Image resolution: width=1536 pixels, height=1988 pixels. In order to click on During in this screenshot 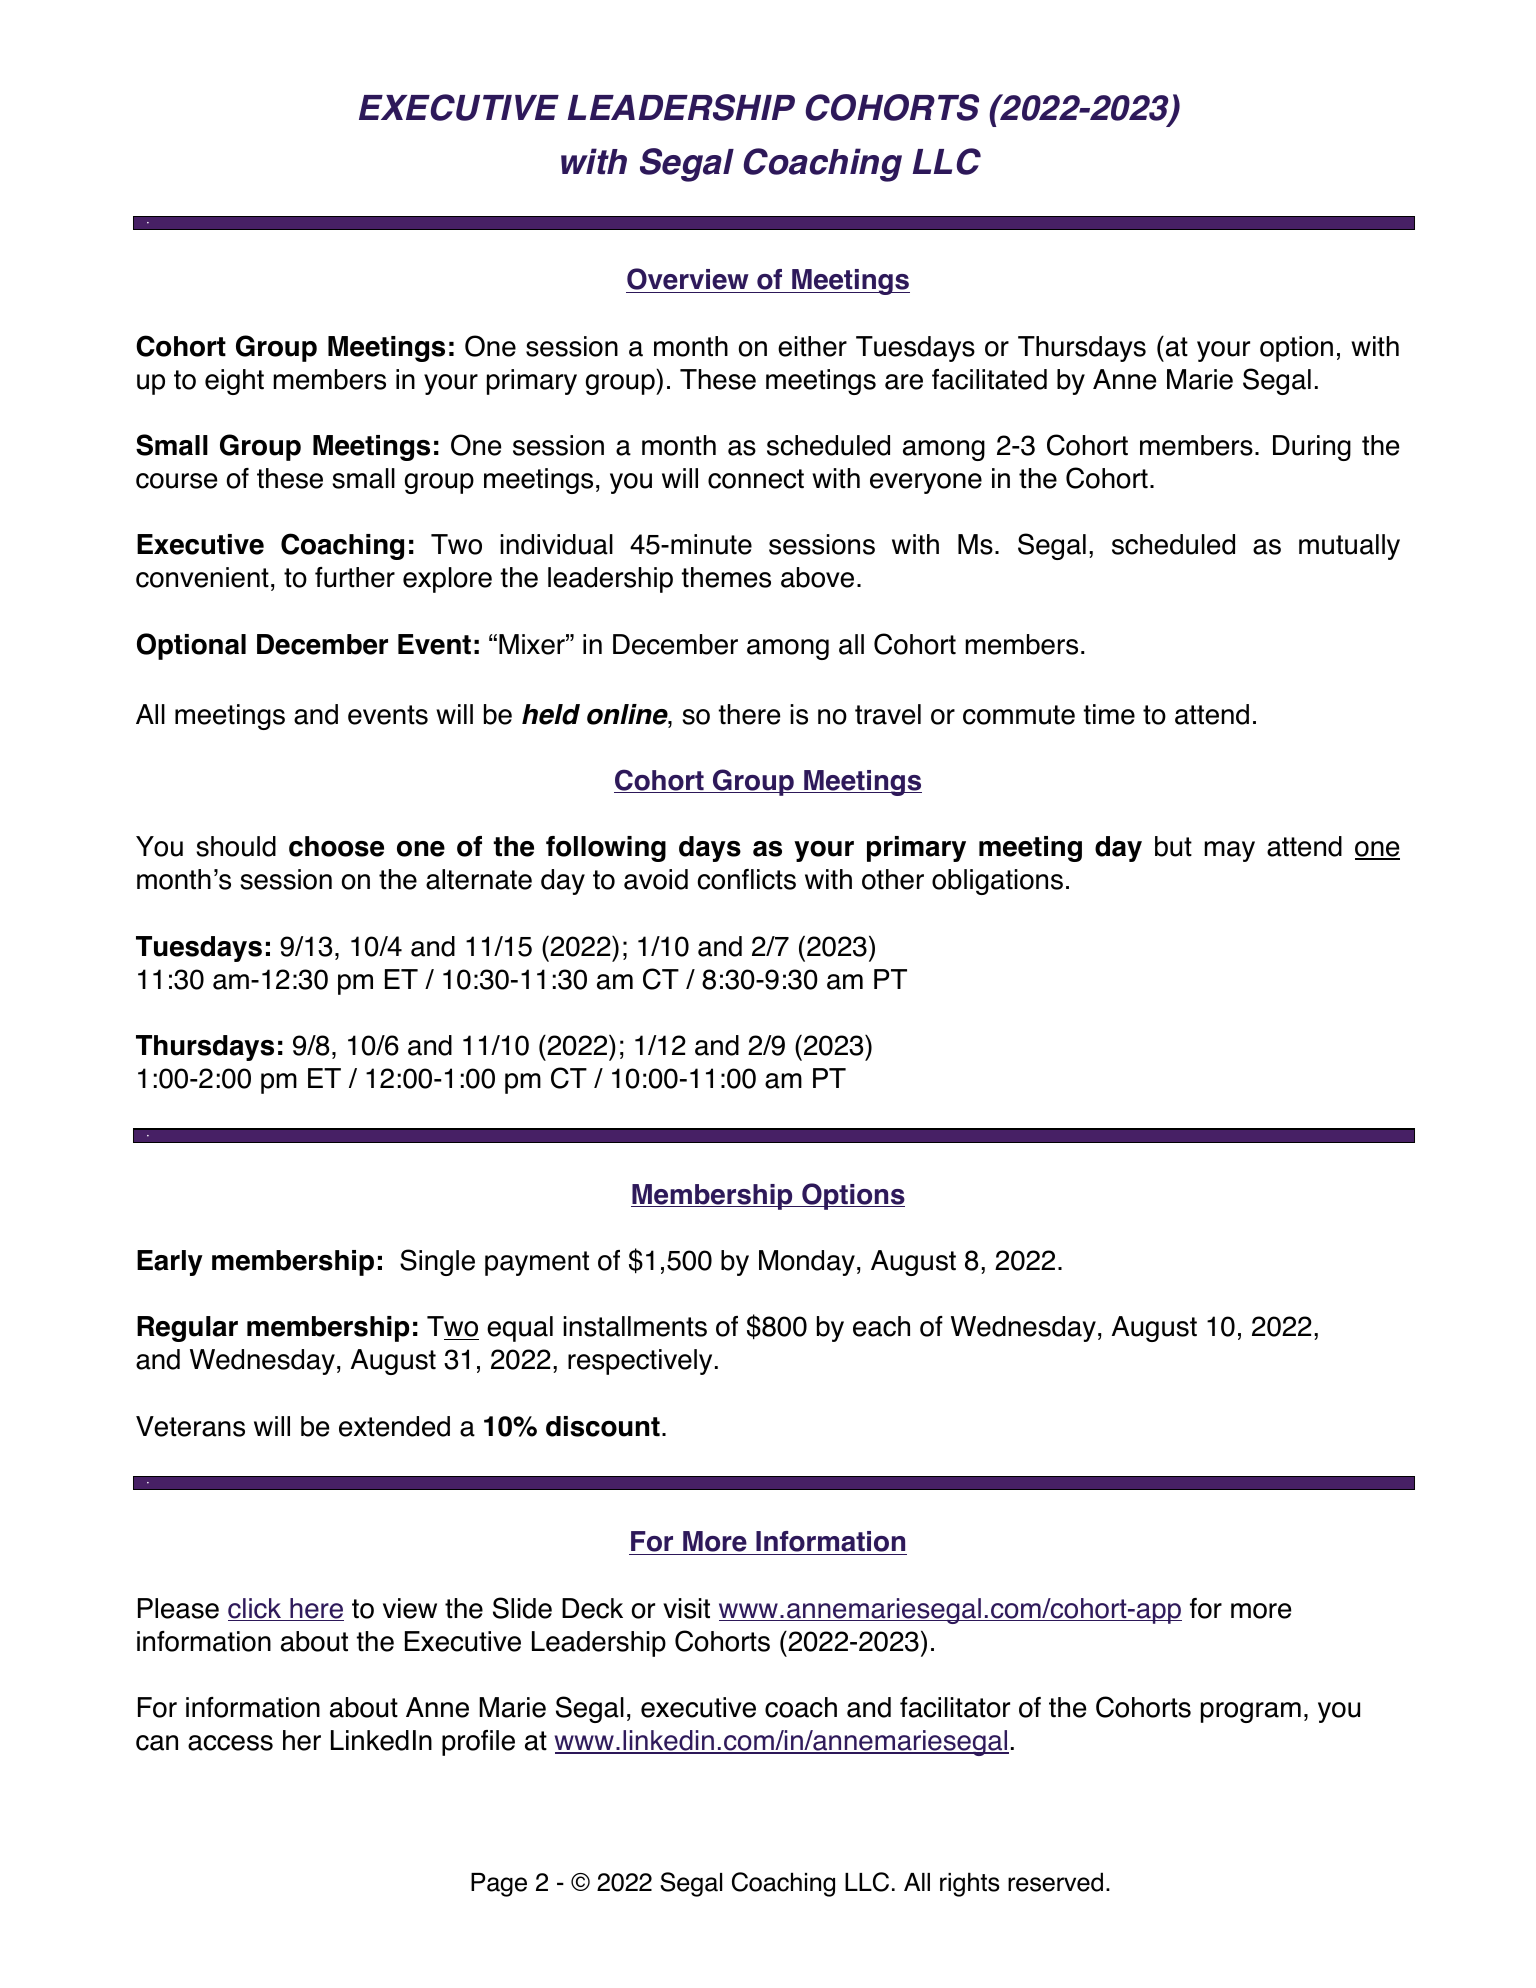, I will do `click(1312, 448)`.
